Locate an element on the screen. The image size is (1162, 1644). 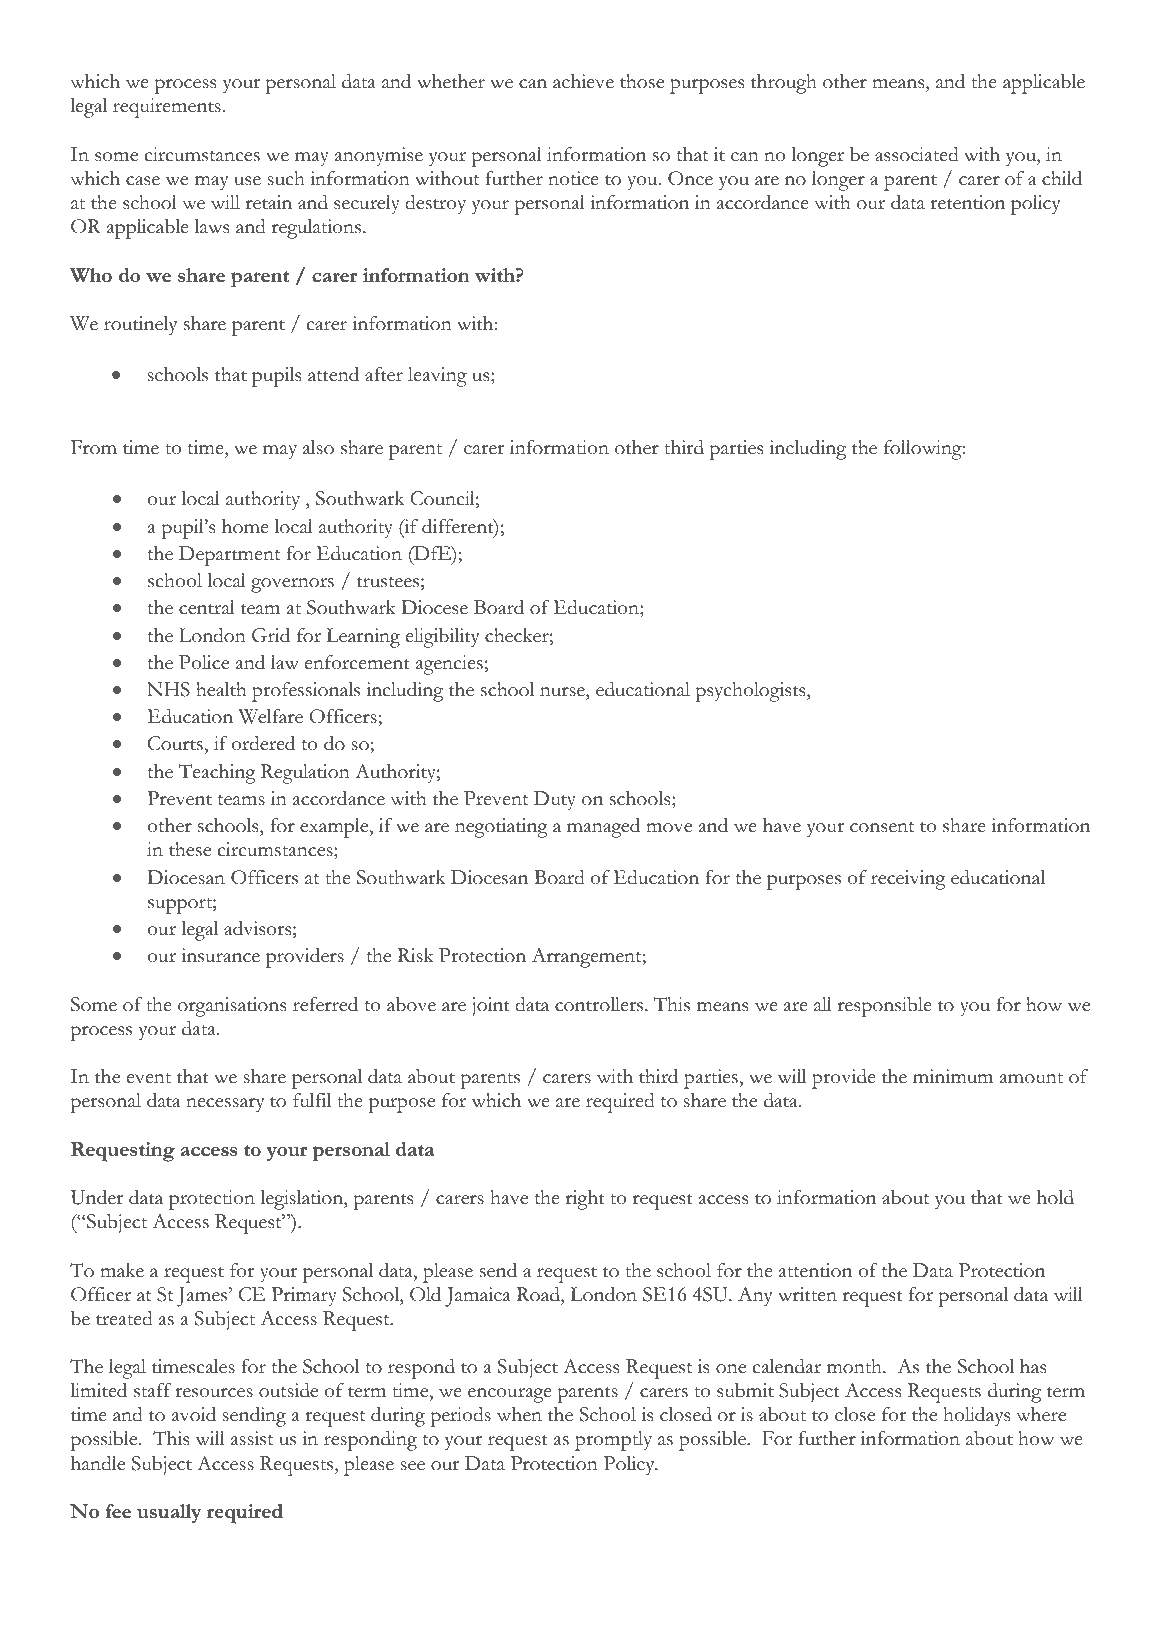
promptly is located at coordinates (613, 1441).
